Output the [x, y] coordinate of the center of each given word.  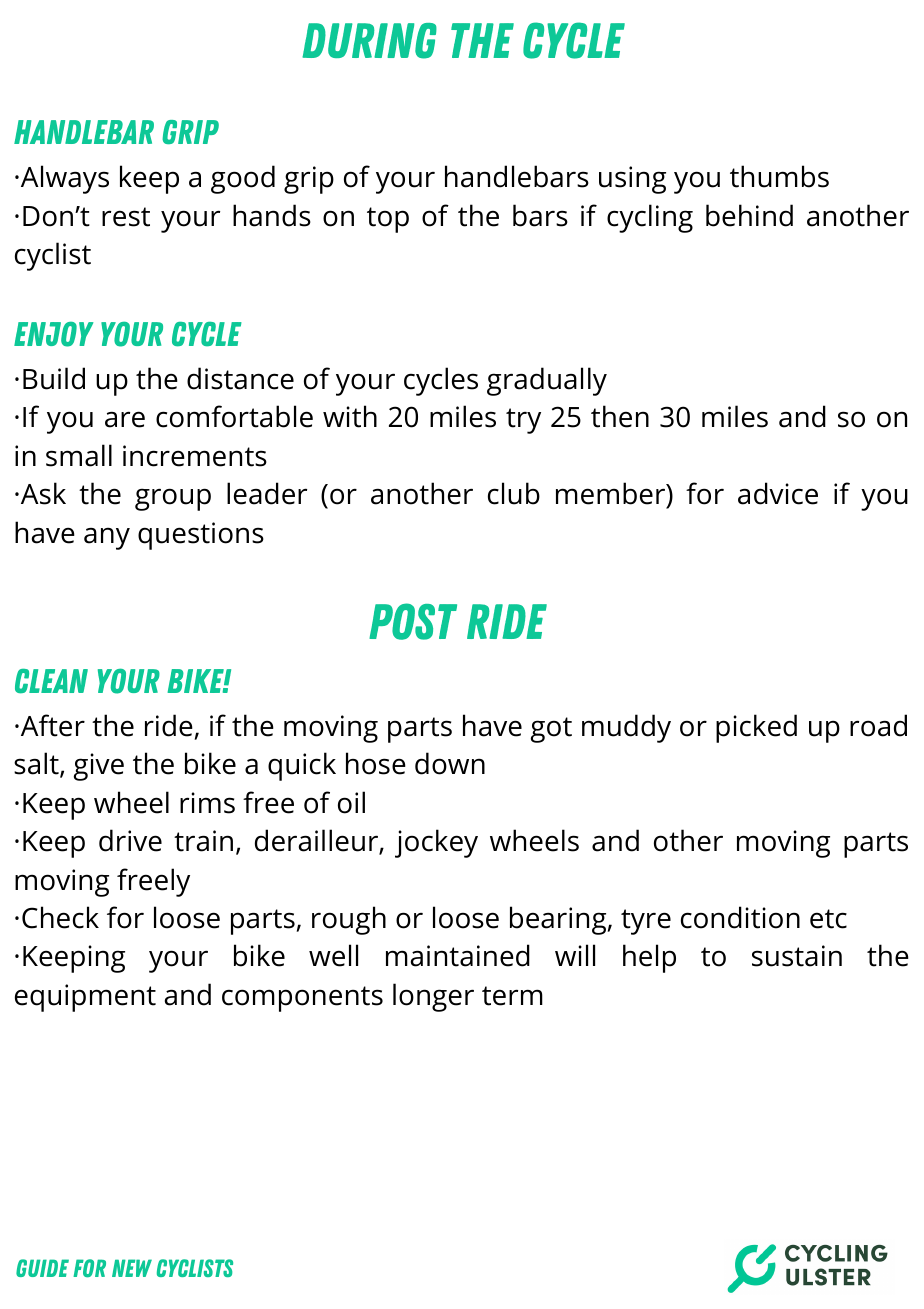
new [132, 1268]
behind [749, 215]
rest [126, 217]
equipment [85, 998]
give [99, 767]
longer [433, 997]
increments [195, 456]
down [450, 763]
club [514, 493]
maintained [458, 955]
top [388, 220]
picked [756, 728]
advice [778, 493]
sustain [797, 956]
